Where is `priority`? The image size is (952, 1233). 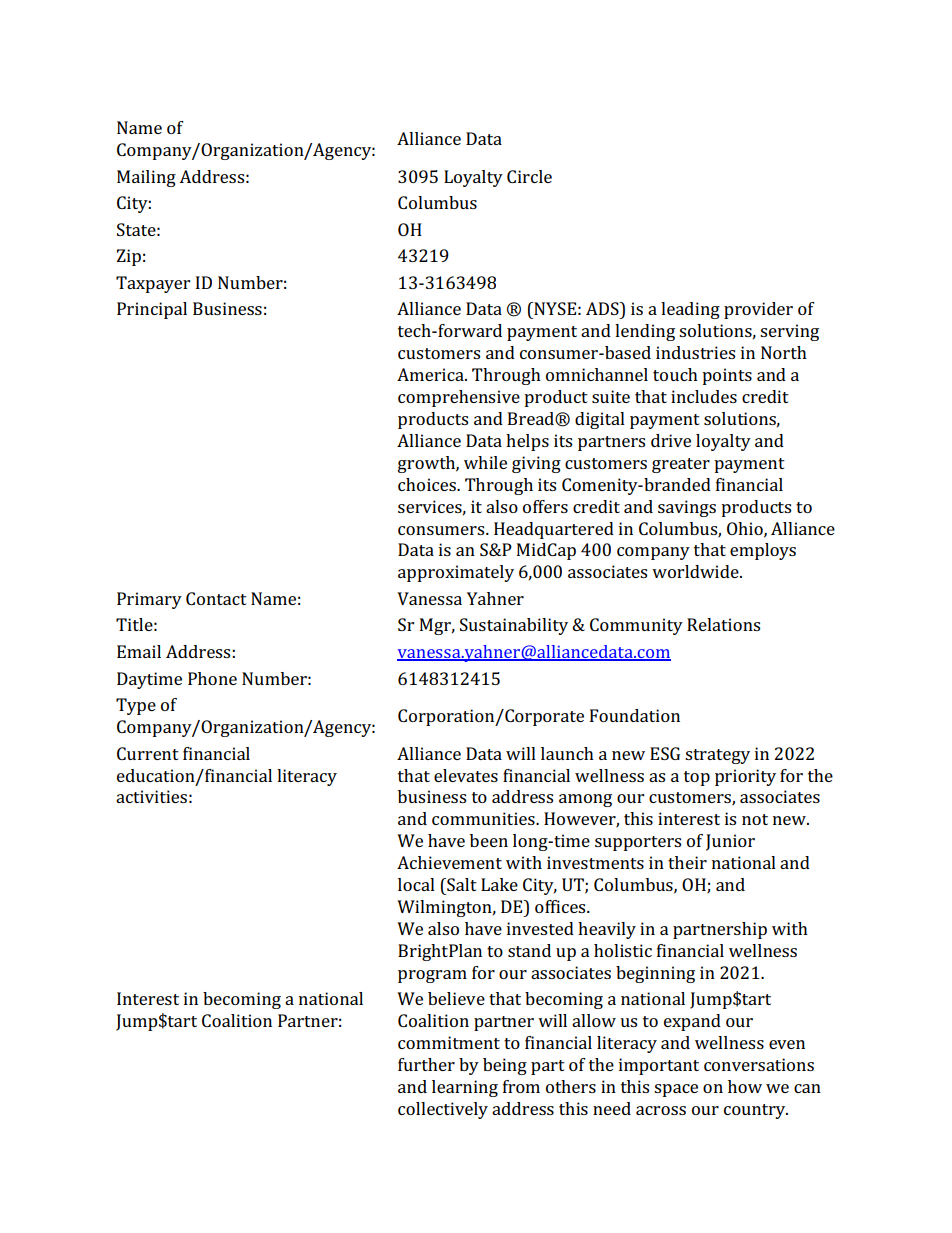 priority is located at coordinates (745, 777).
